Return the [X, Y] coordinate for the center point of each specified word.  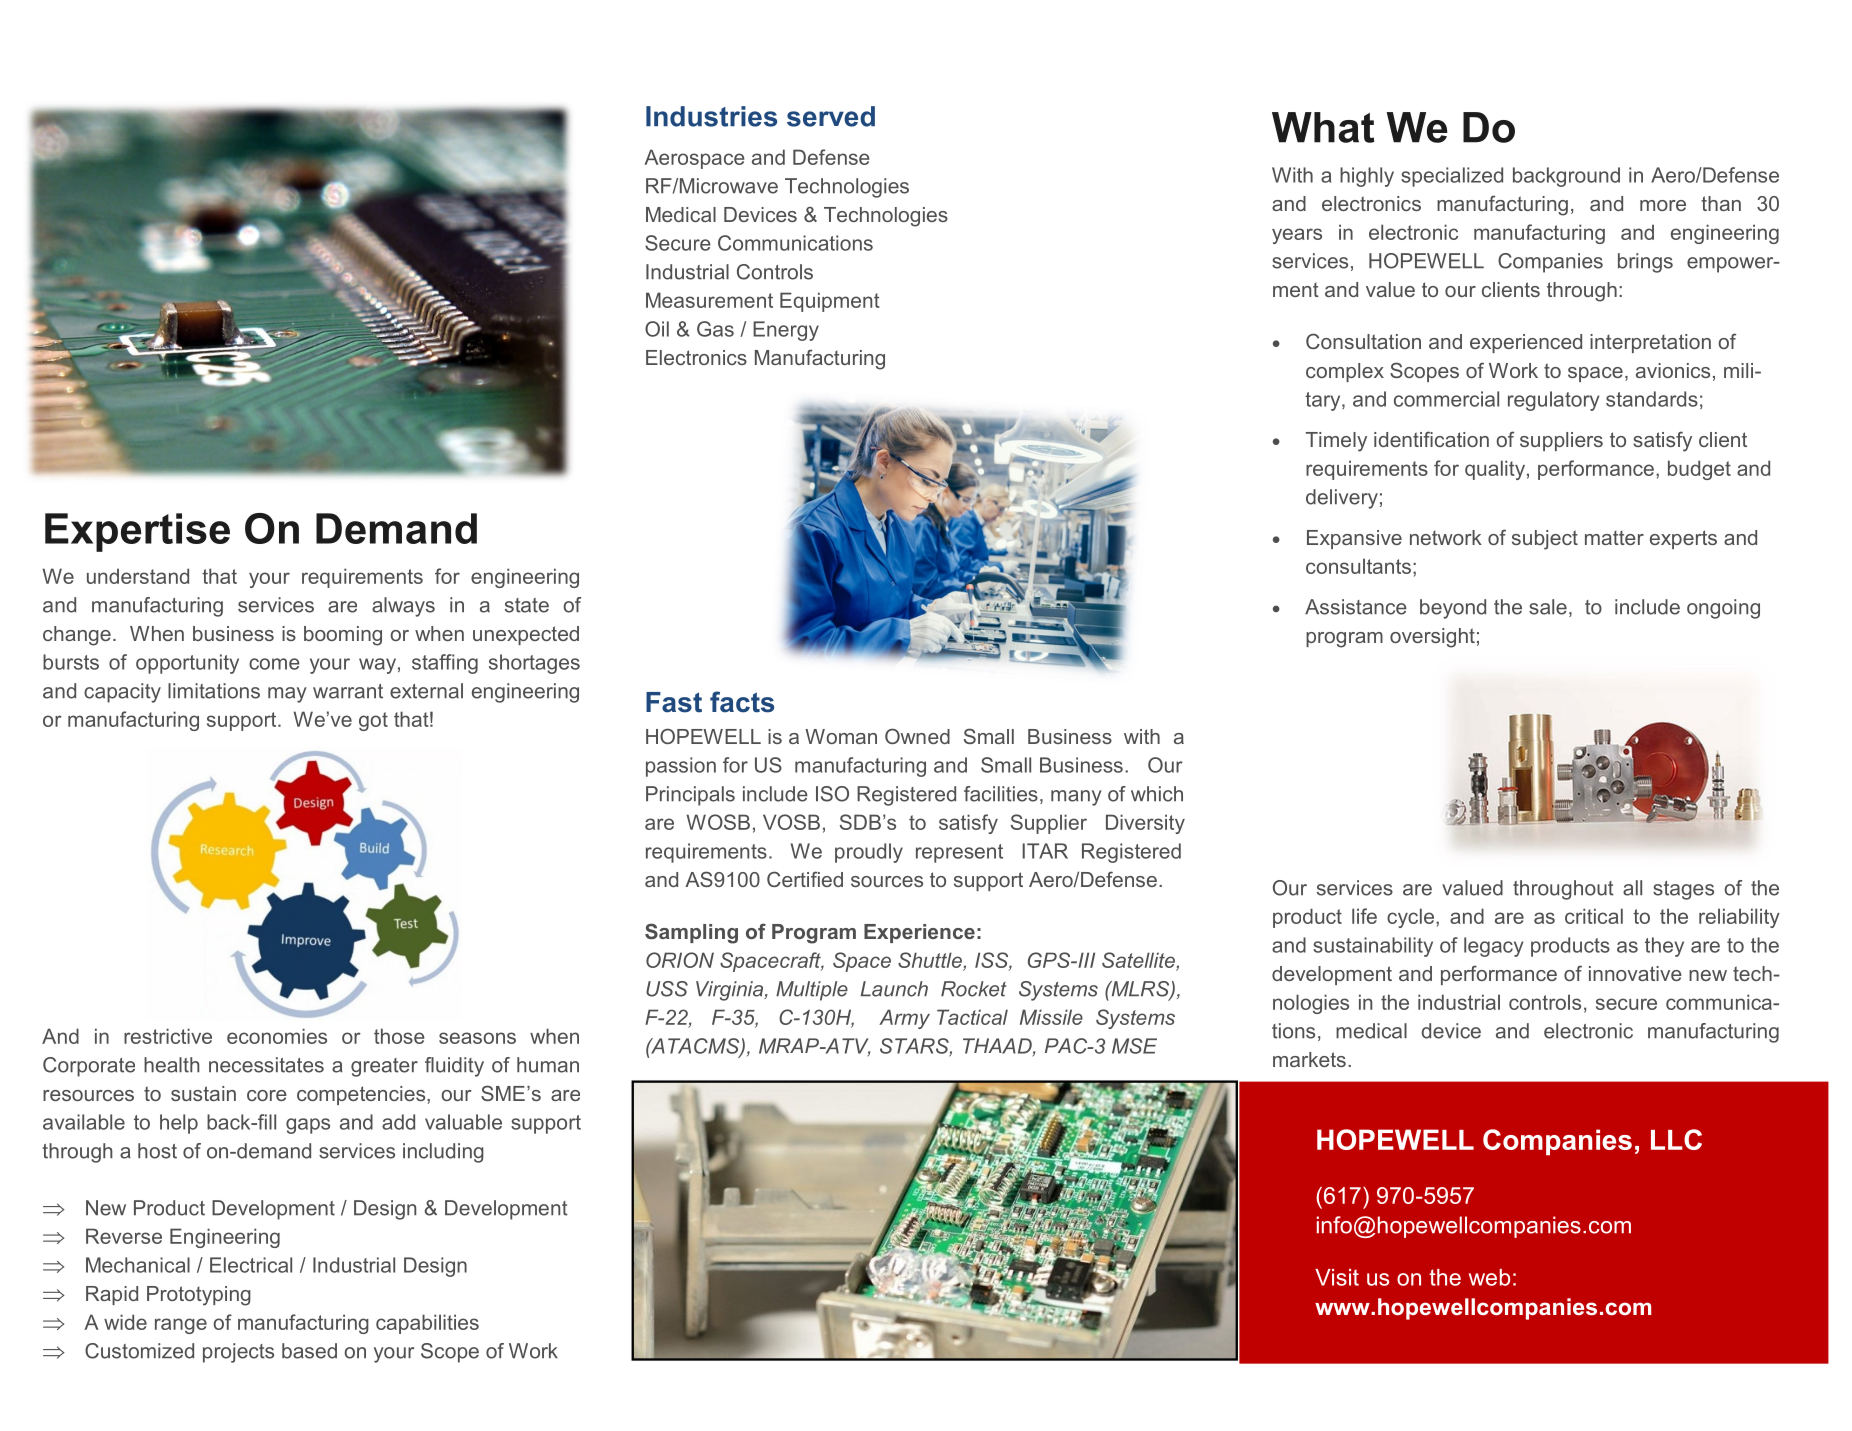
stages [1683, 890]
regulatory [1553, 401]
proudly [869, 853]
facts [742, 702]
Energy [786, 331]
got [373, 721]
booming [343, 636]
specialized [1452, 177]
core [267, 1095]
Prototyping [199, 1296]
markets [1309, 1059]
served [831, 116]
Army [904, 1019]
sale [1548, 607]
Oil [657, 329]
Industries [711, 116]
